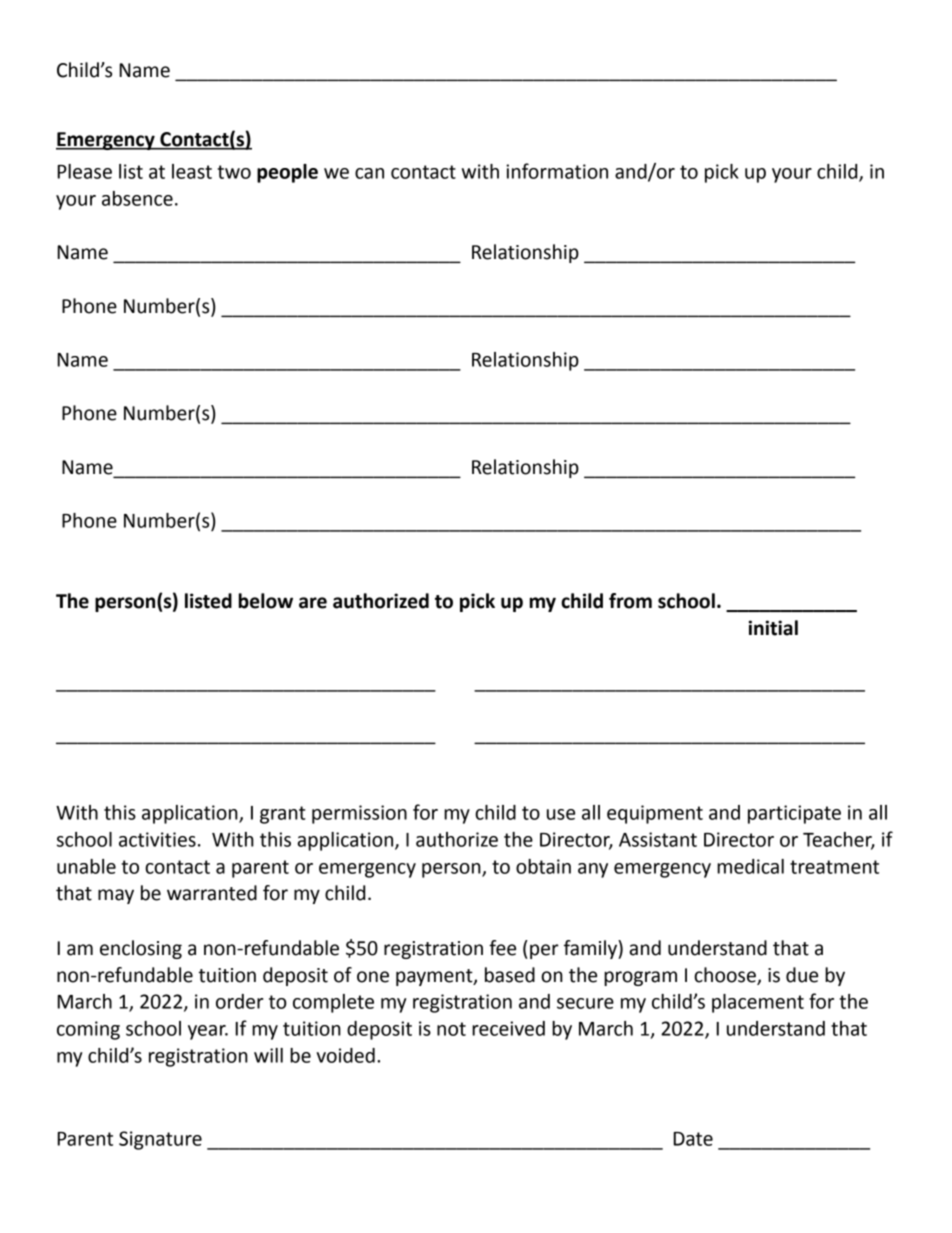 This screenshot has height=1233, width=952. I want to click on absence, so click(137, 198).
